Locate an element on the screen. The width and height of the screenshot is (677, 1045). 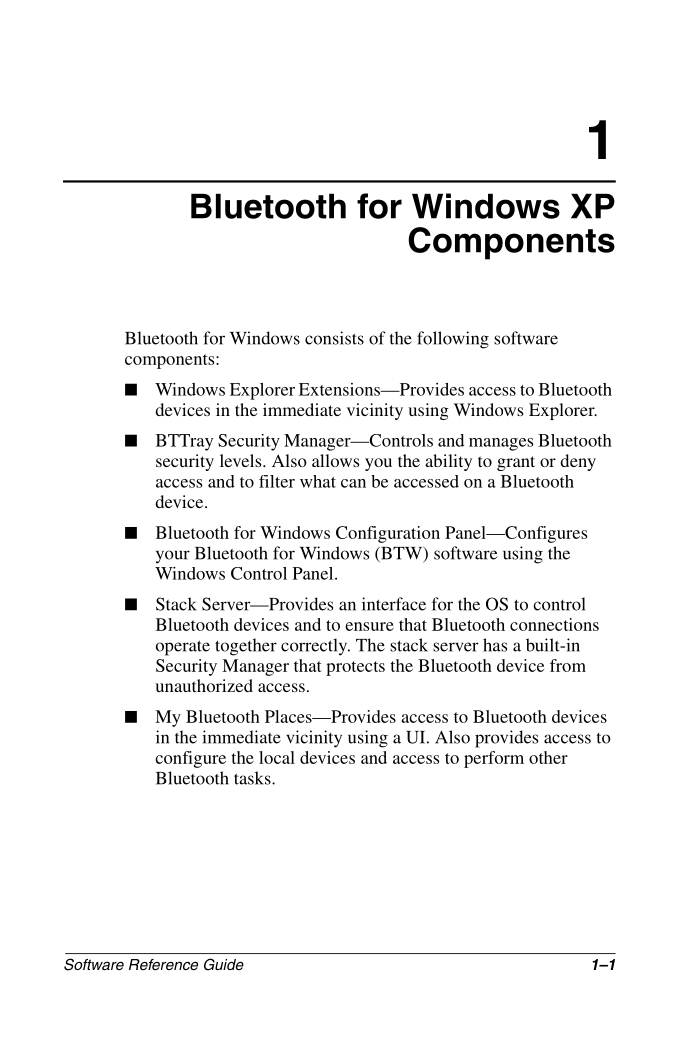
manages is located at coordinates (501, 444).
